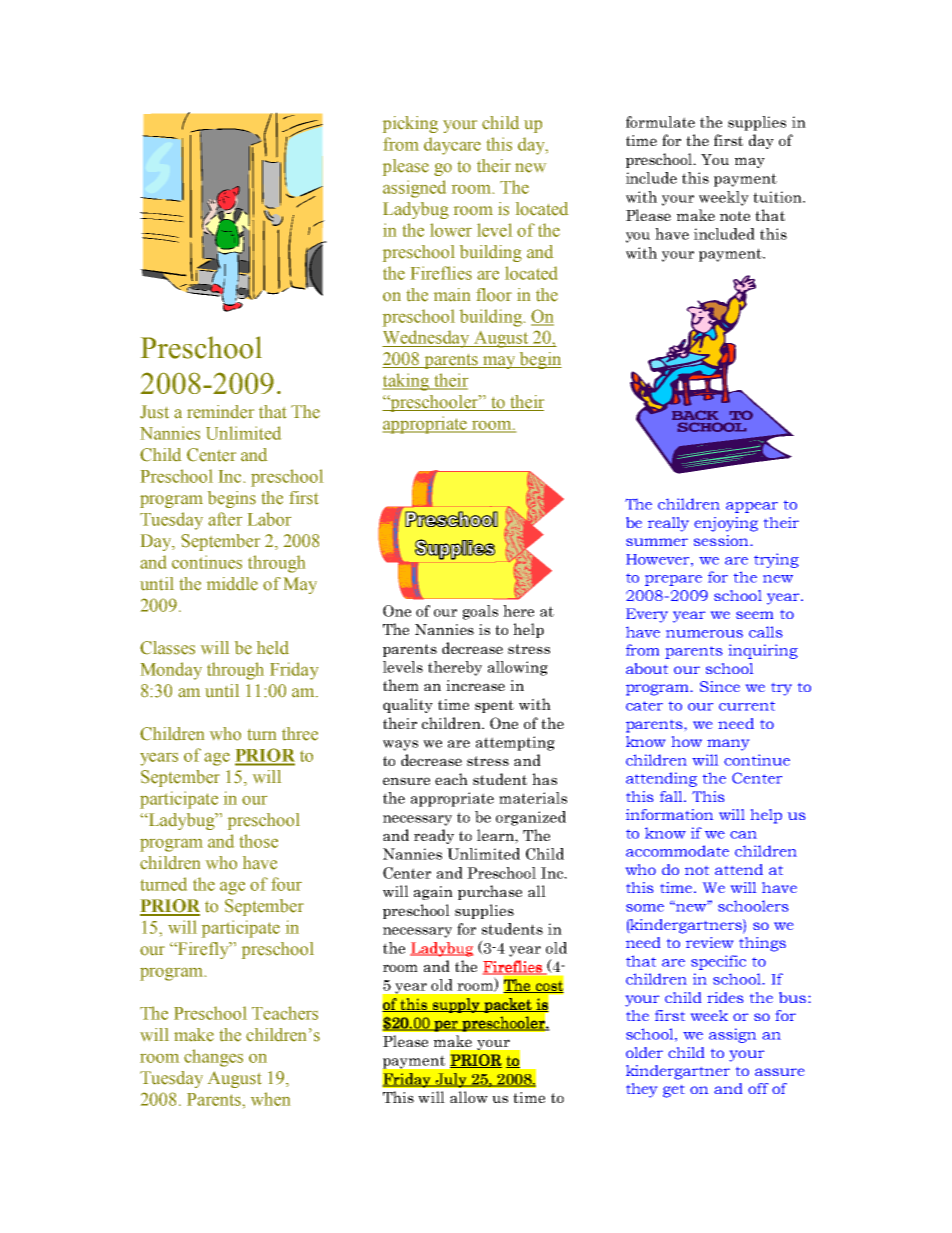 This screenshot has height=1233, width=952. What do you see at coordinates (213, 1058) in the screenshot?
I see `changes` at bounding box center [213, 1058].
